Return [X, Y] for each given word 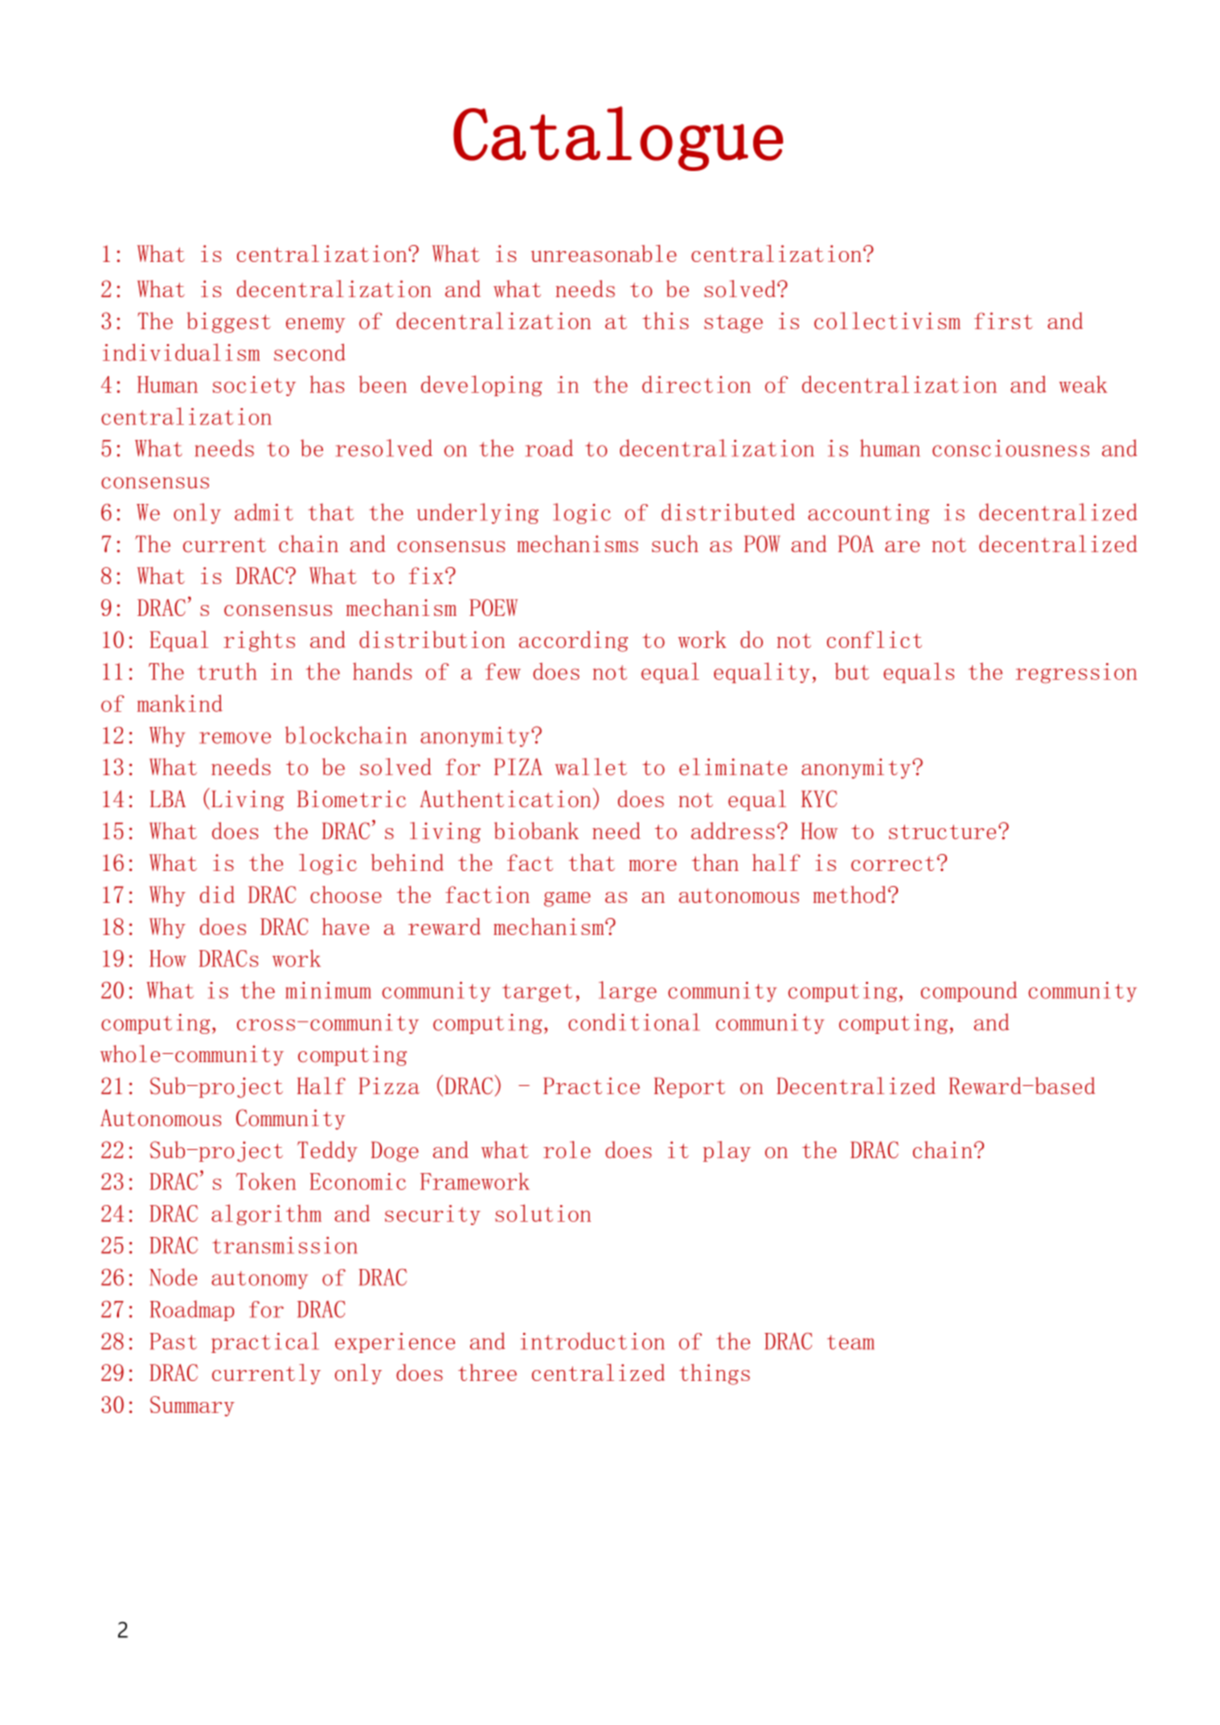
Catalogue [618, 138]
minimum [328, 990]
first [1003, 320]
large [628, 991]
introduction [593, 1341]
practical [265, 1342]
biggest [229, 322]
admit [264, 512]
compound [969, 991]
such [675, 544]
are [902, 547]
